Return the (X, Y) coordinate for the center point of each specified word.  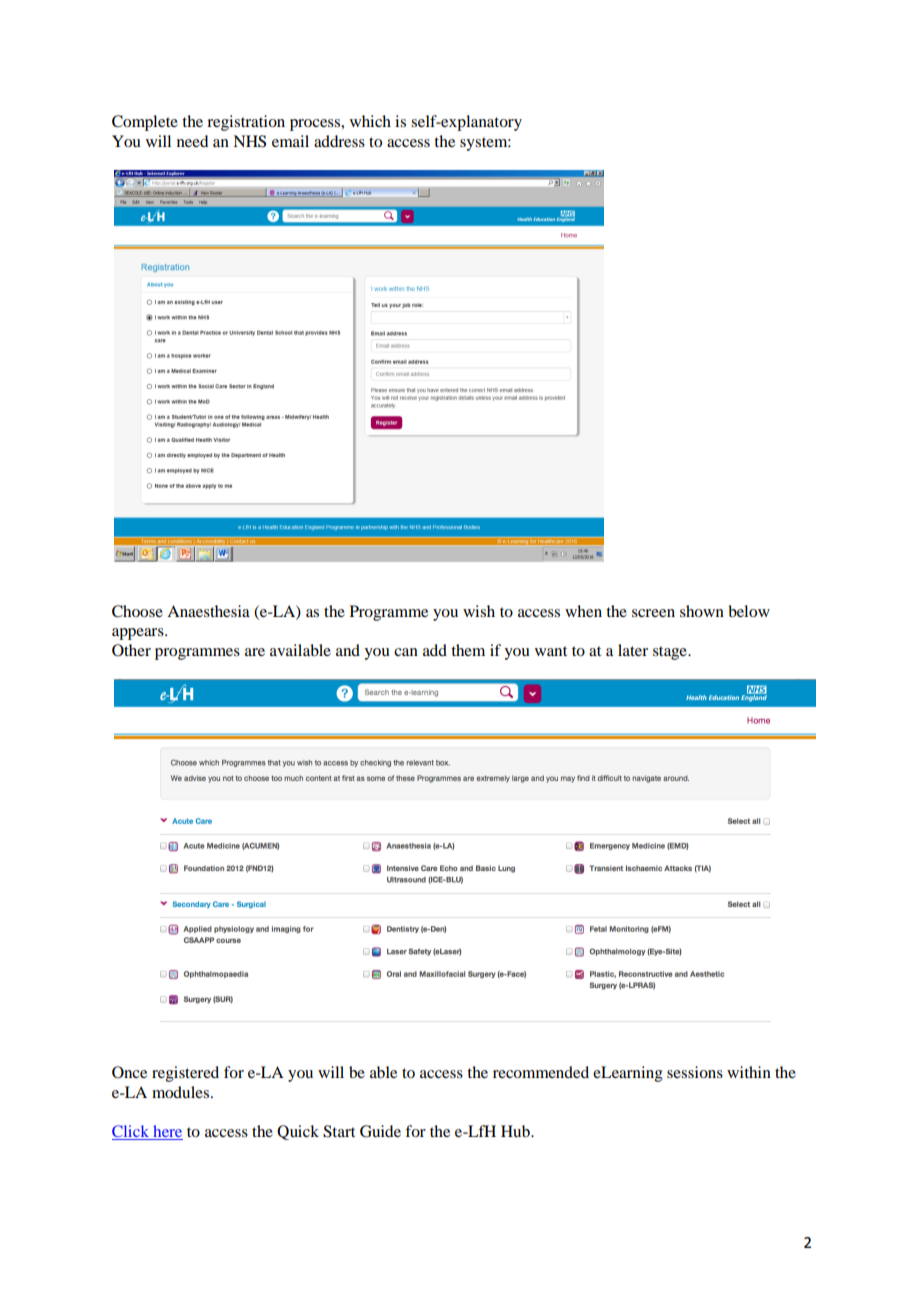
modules (182, 1092)
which (370, 121)
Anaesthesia (208, 611)
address (339, 141)
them (468, 650)
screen (653, 613)
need (192, 141)
